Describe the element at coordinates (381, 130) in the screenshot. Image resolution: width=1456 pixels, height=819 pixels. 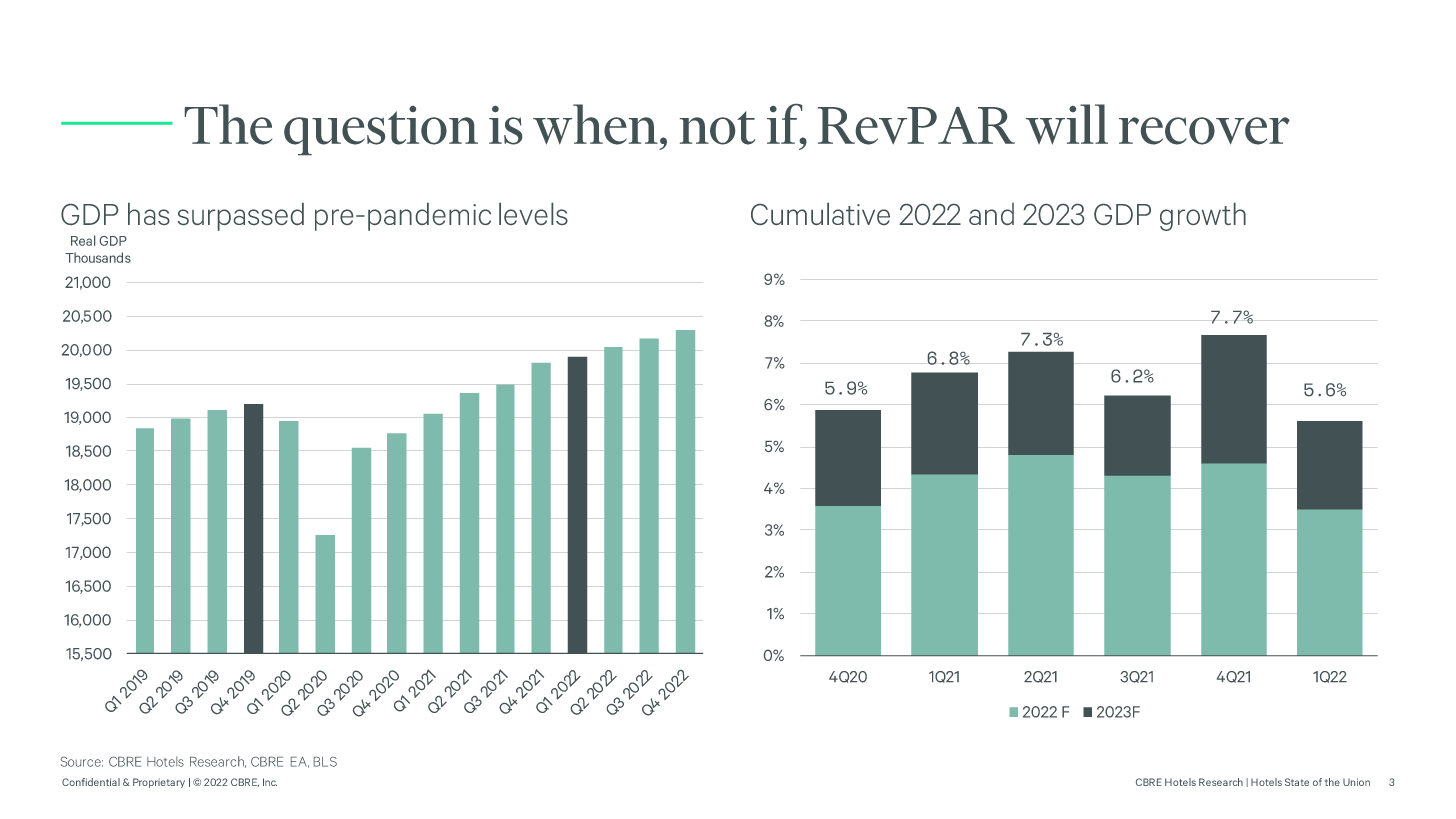
I see `question` at that location.
